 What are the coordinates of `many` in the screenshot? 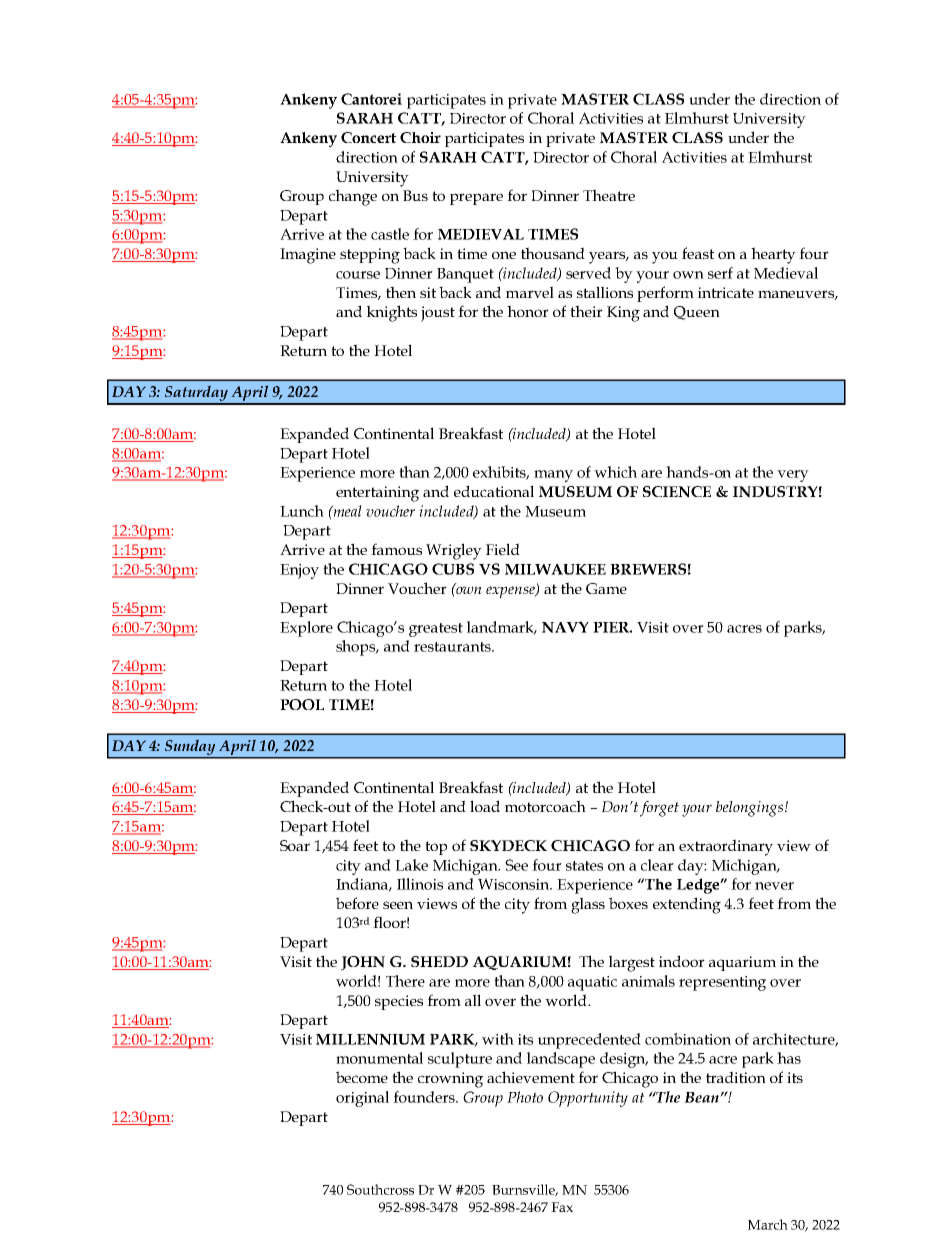 It's located at (553, 476).
